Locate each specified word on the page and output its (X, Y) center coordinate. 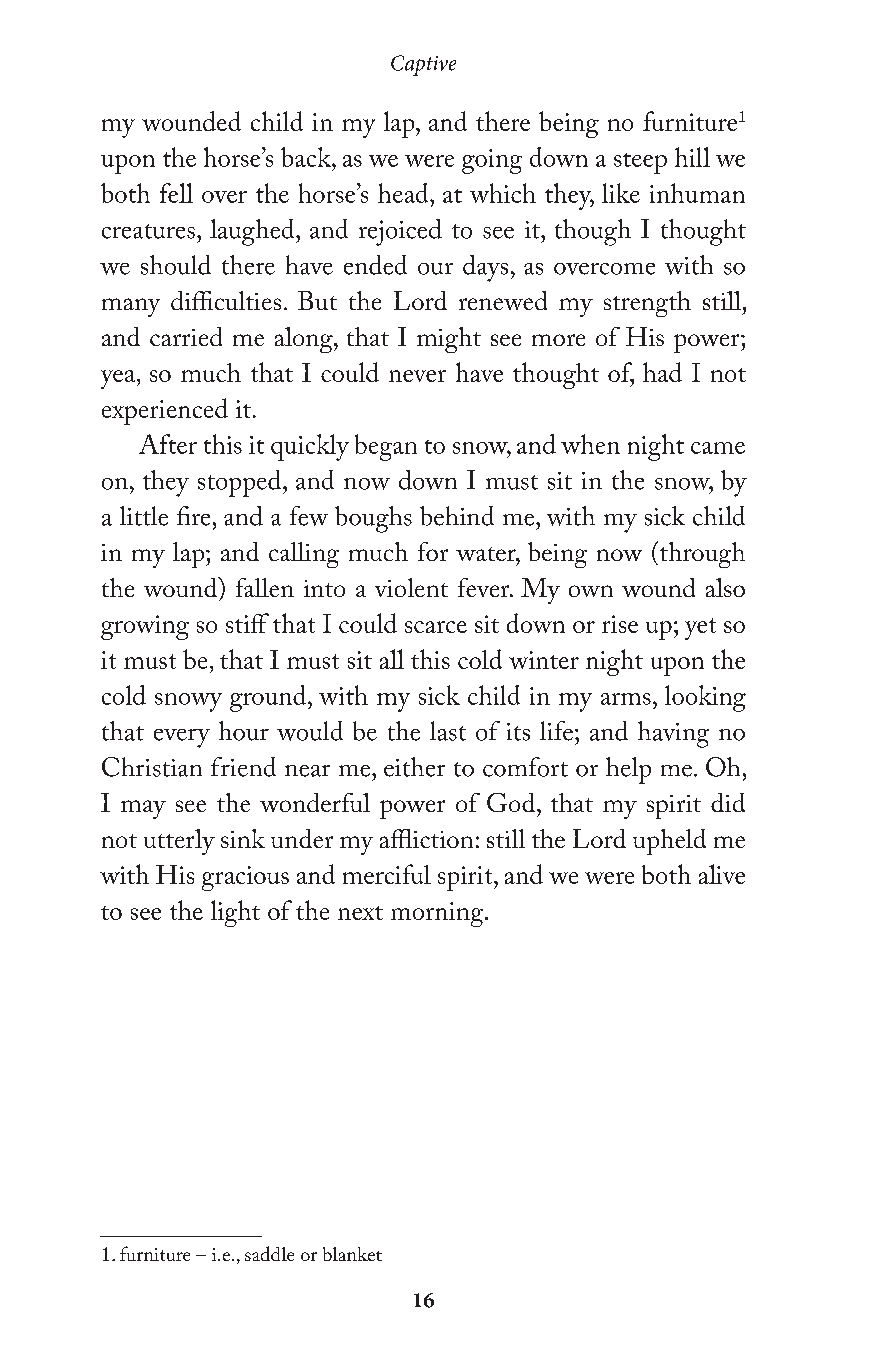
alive (722, 874)
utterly (179, 842)
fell (176, 193)
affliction (426, 838)
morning (438, 914)
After (168, 444)
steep (640, 163)
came (718, 448)
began (386, 447)
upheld (669, 842)
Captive (423, 65)
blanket (352, 1254)
